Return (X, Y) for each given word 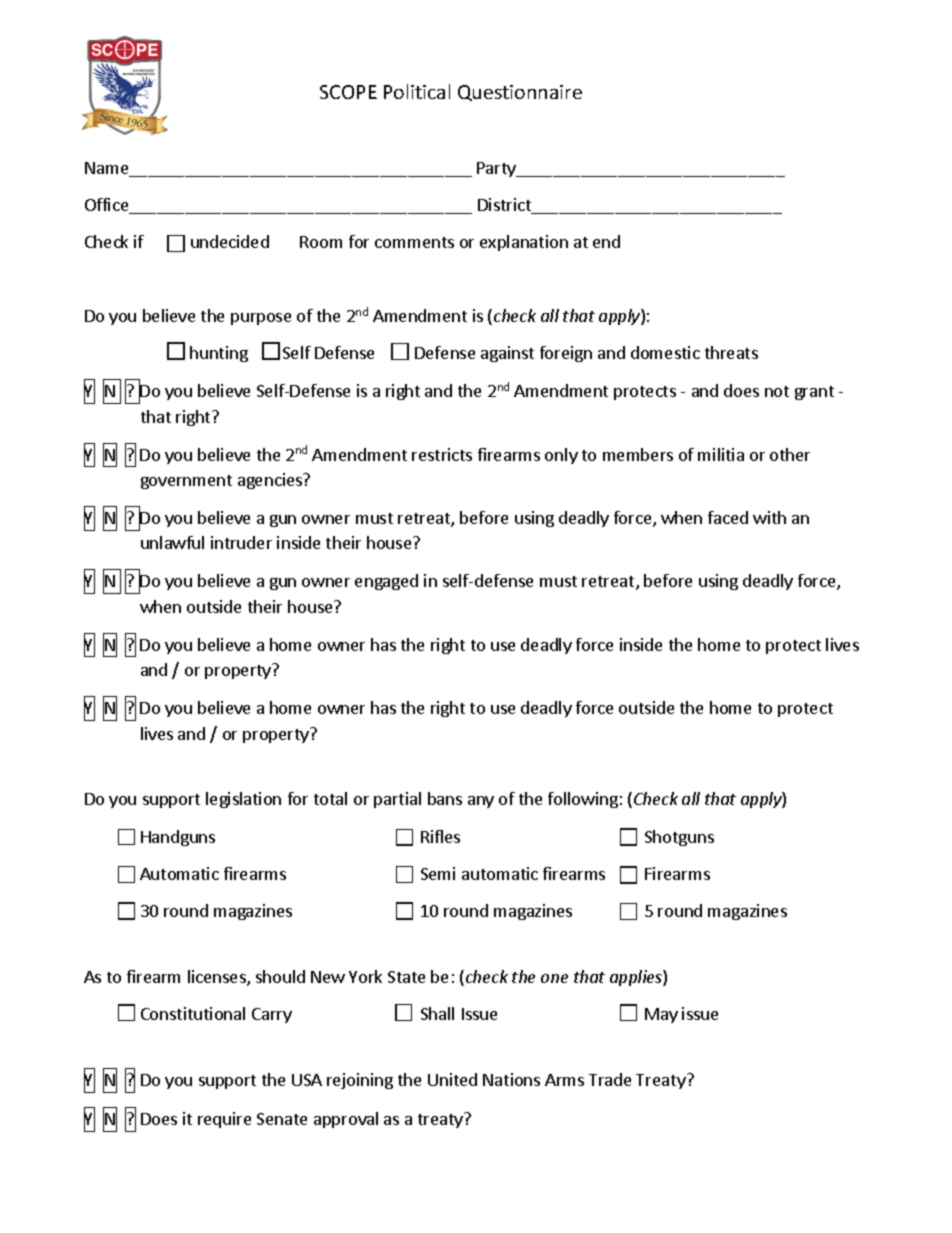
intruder (241, 542)
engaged (386, 582)
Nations (511, 1079)
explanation (524, 243)
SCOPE (348, 92)
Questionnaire (520, 93)
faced (728, 517)
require (224, 1120)
